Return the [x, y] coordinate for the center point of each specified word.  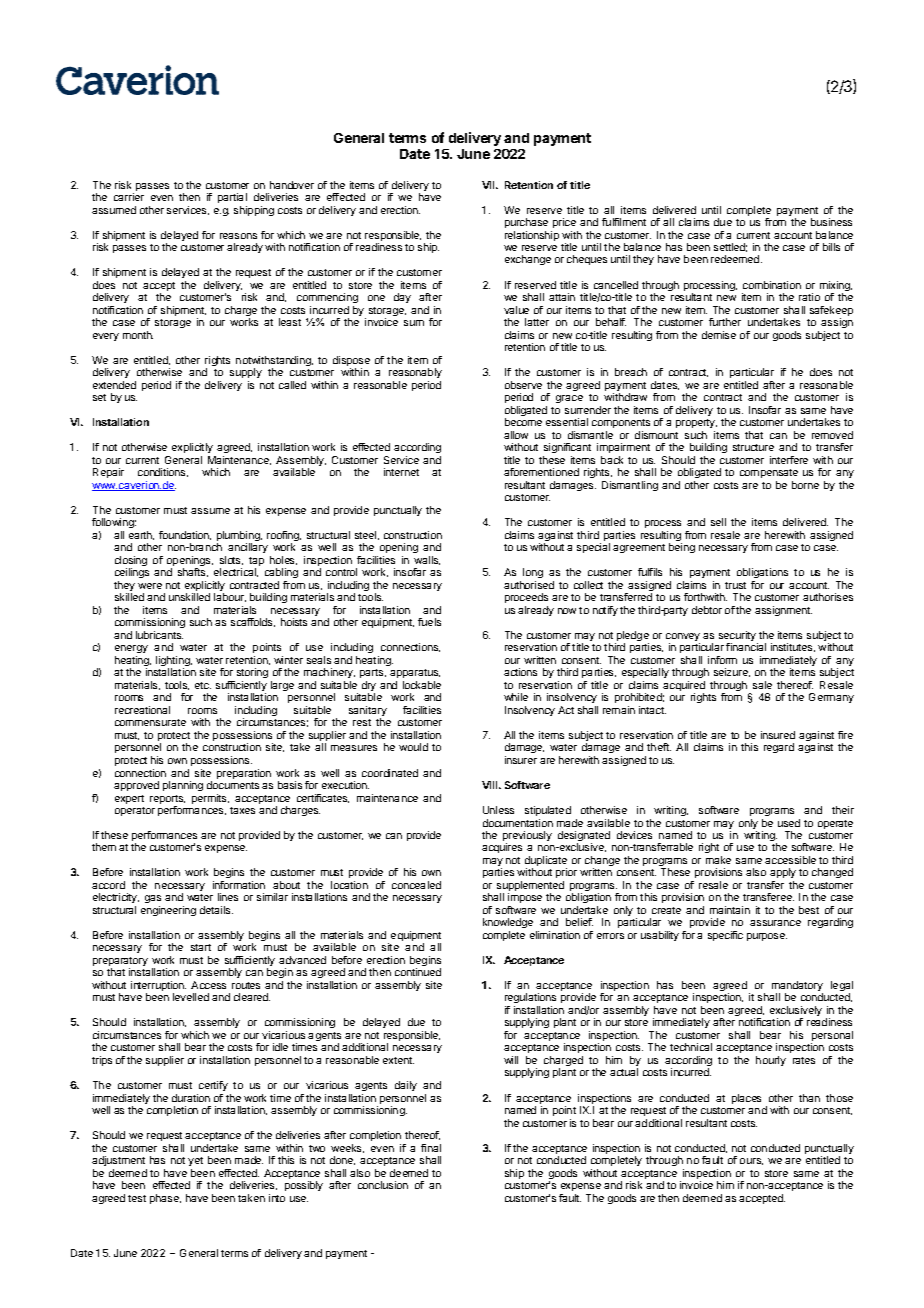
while [516, 697]
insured [778, 735]
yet [195, 1161]
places [746, 1099]
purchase [526, 223]
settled [730, 247]
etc [203, 685]
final [431, 1148]
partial [232, 198]
